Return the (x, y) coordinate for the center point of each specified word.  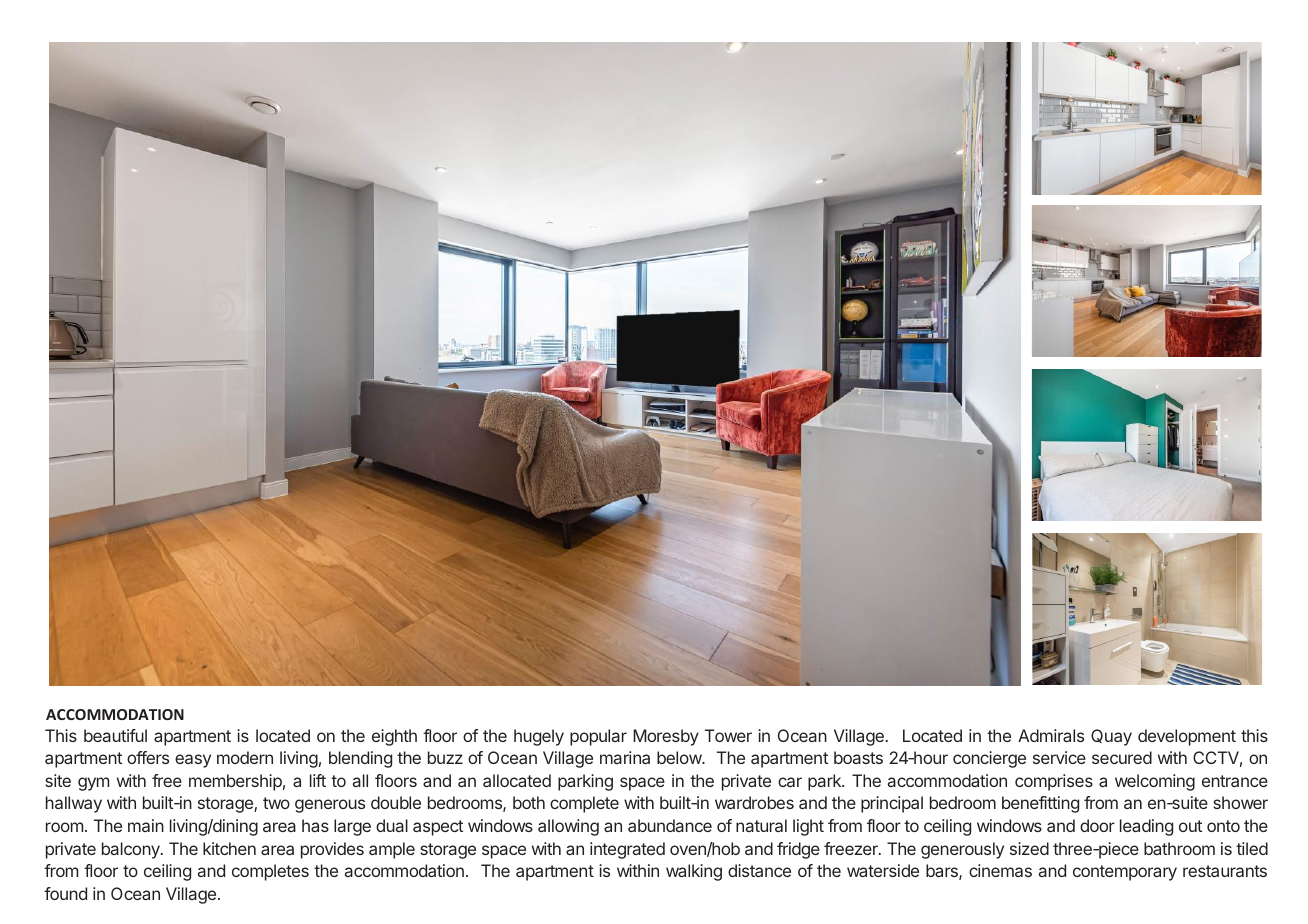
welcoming (1155, 782)
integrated (627, 850)
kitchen (229, 848)
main (146, 825)
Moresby (666, 737)
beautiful (115, 735)
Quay (1111, 737)
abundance (670, 825)
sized (1029, 848)
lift (318, 780)
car (790, 782)
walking (694, 872)
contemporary (1125, 873)
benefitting (1040, 804)
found (65, 893)
